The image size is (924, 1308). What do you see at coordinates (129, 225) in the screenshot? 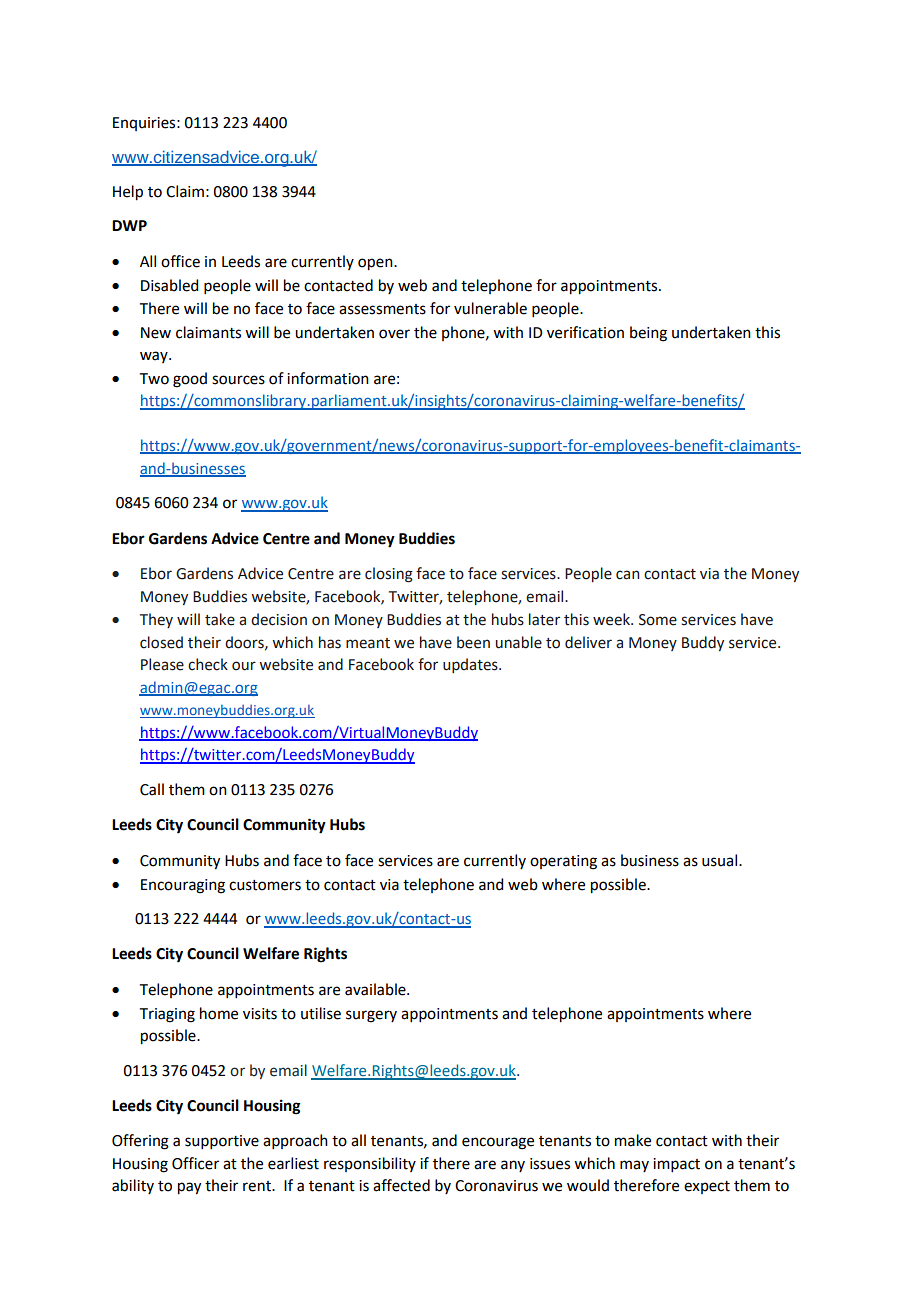
I see `DWP` at bounding box center [129, 225].
